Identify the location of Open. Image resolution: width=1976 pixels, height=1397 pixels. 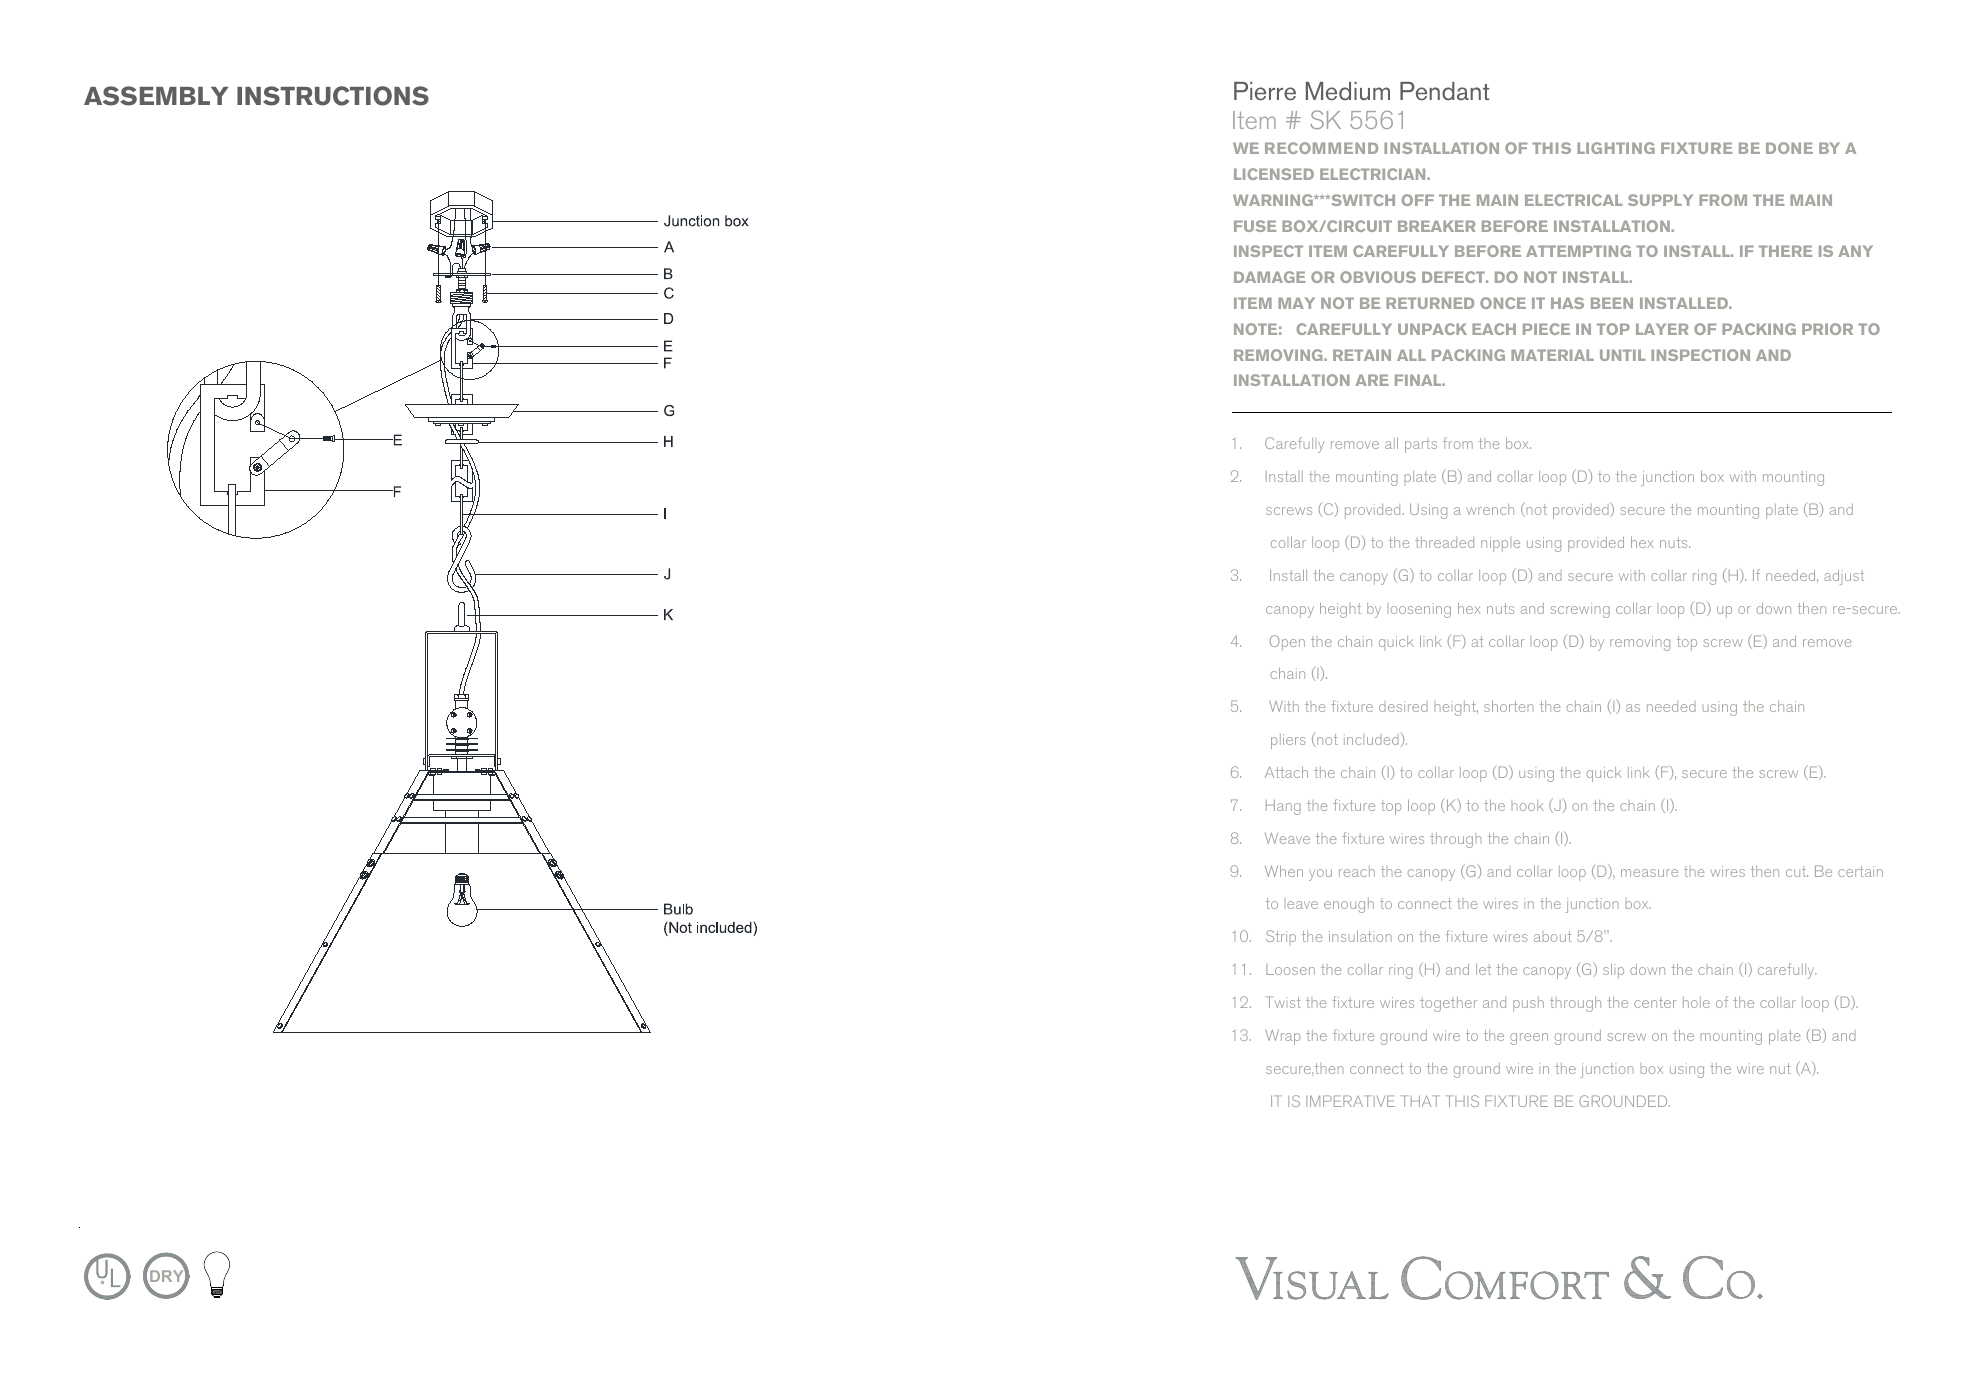
(1287, 643).
